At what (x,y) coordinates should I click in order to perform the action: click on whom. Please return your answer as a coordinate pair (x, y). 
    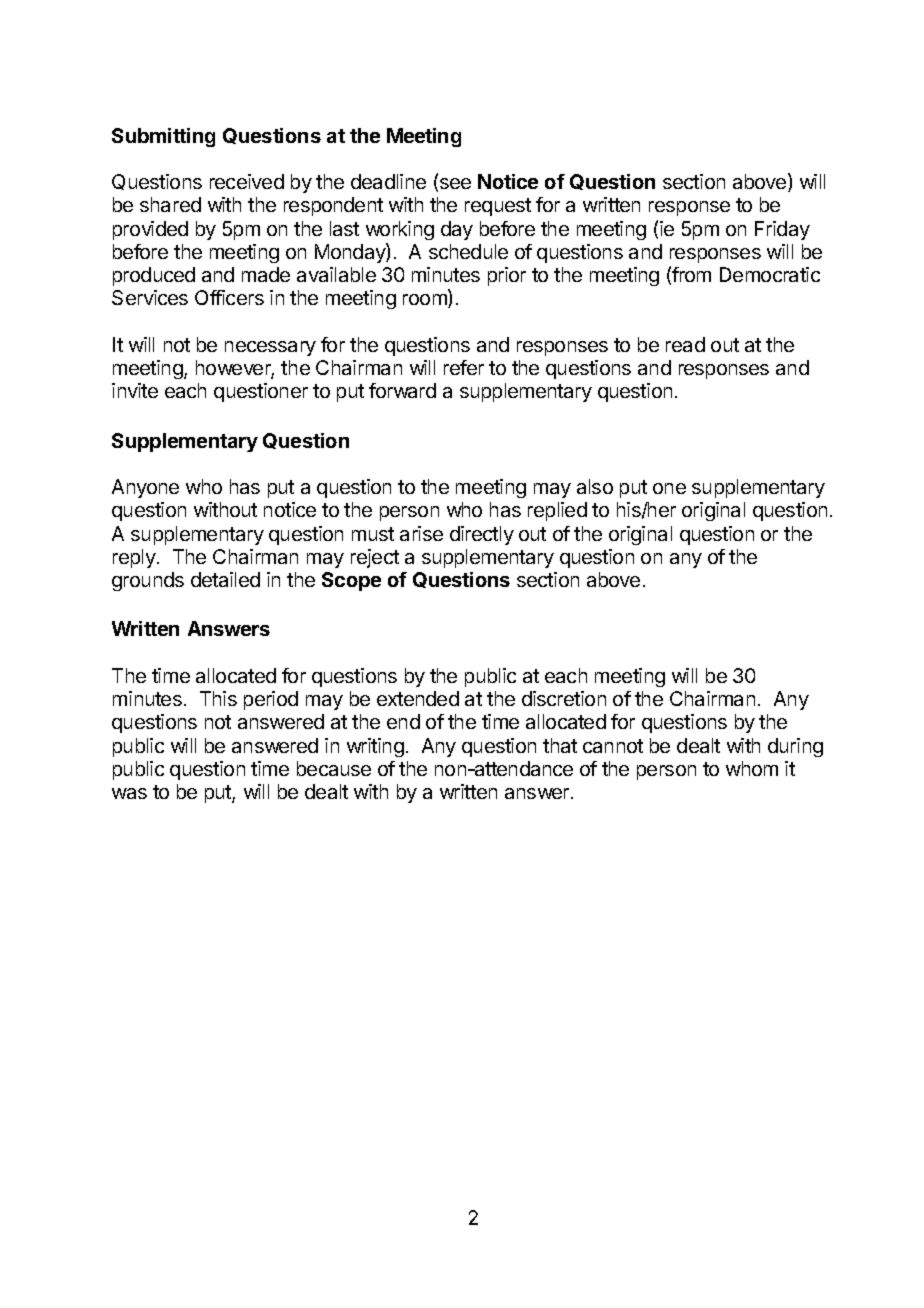
    Looking at the image, I should click on (752, 768).
